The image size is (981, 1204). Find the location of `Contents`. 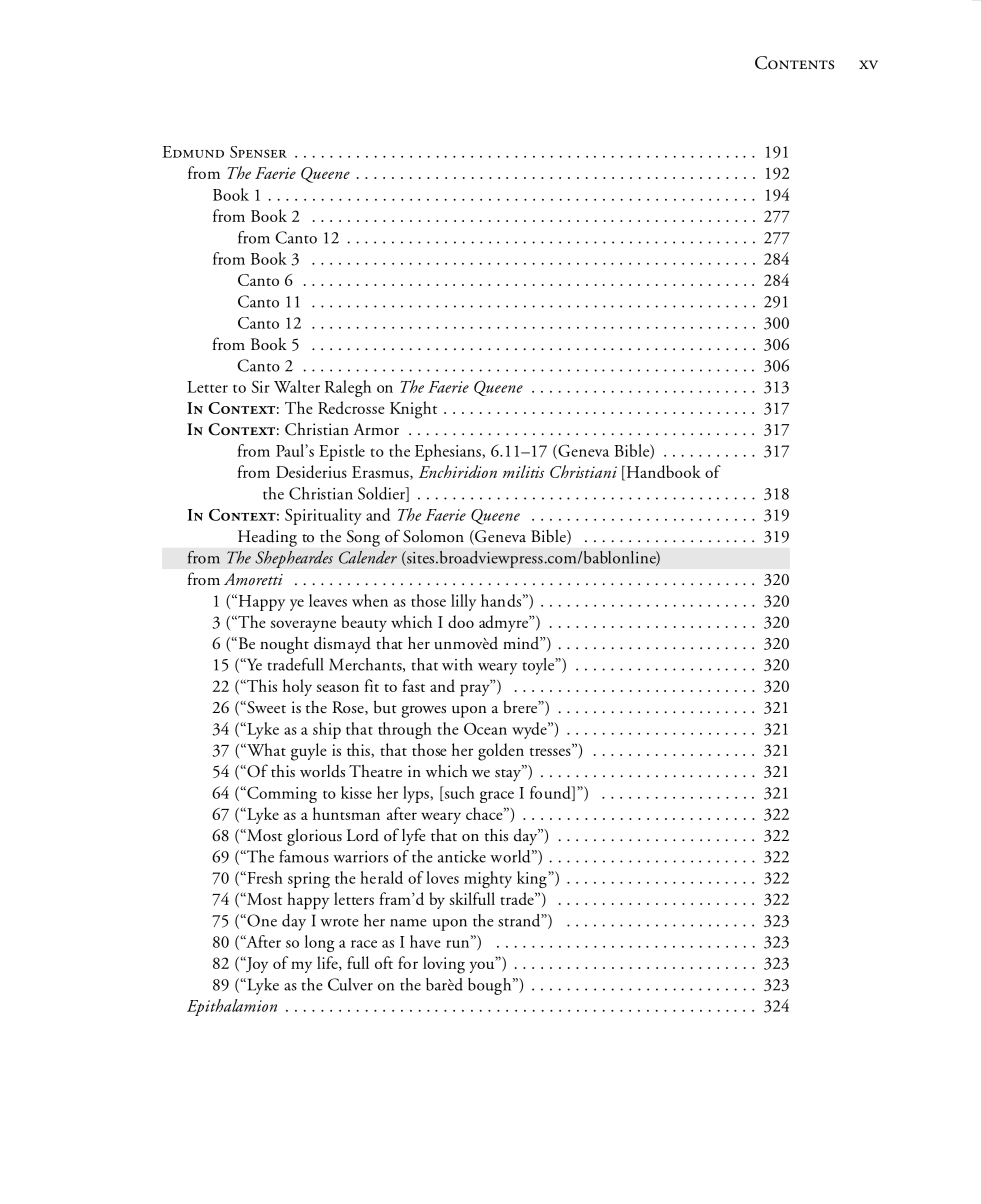

Contents is located at coordinates (794, 63).
